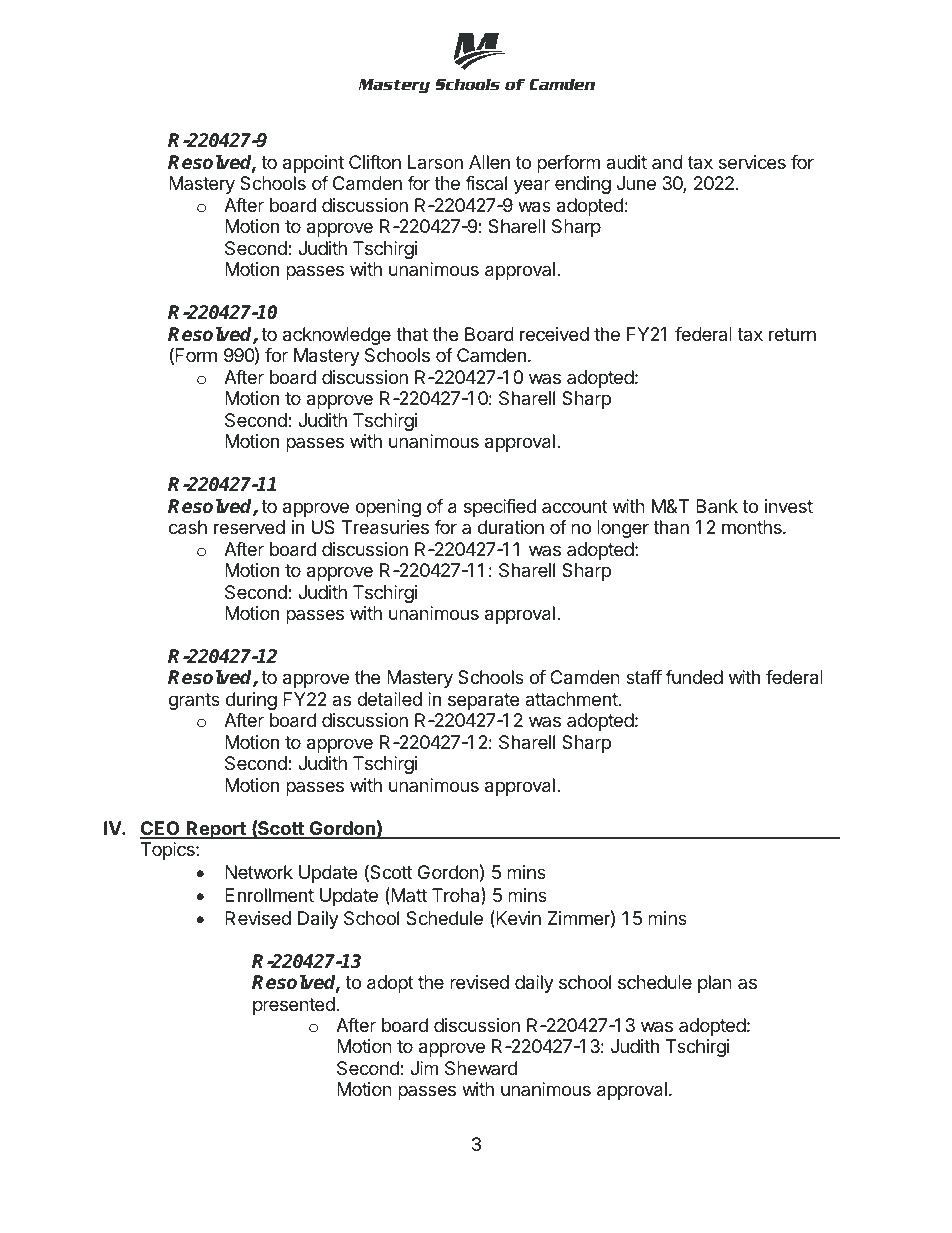 Image resolution: width=952 pixels, height=1233 pixels. Describe the element at coordinates (752, 162) in the document. I see `services` at that location.
